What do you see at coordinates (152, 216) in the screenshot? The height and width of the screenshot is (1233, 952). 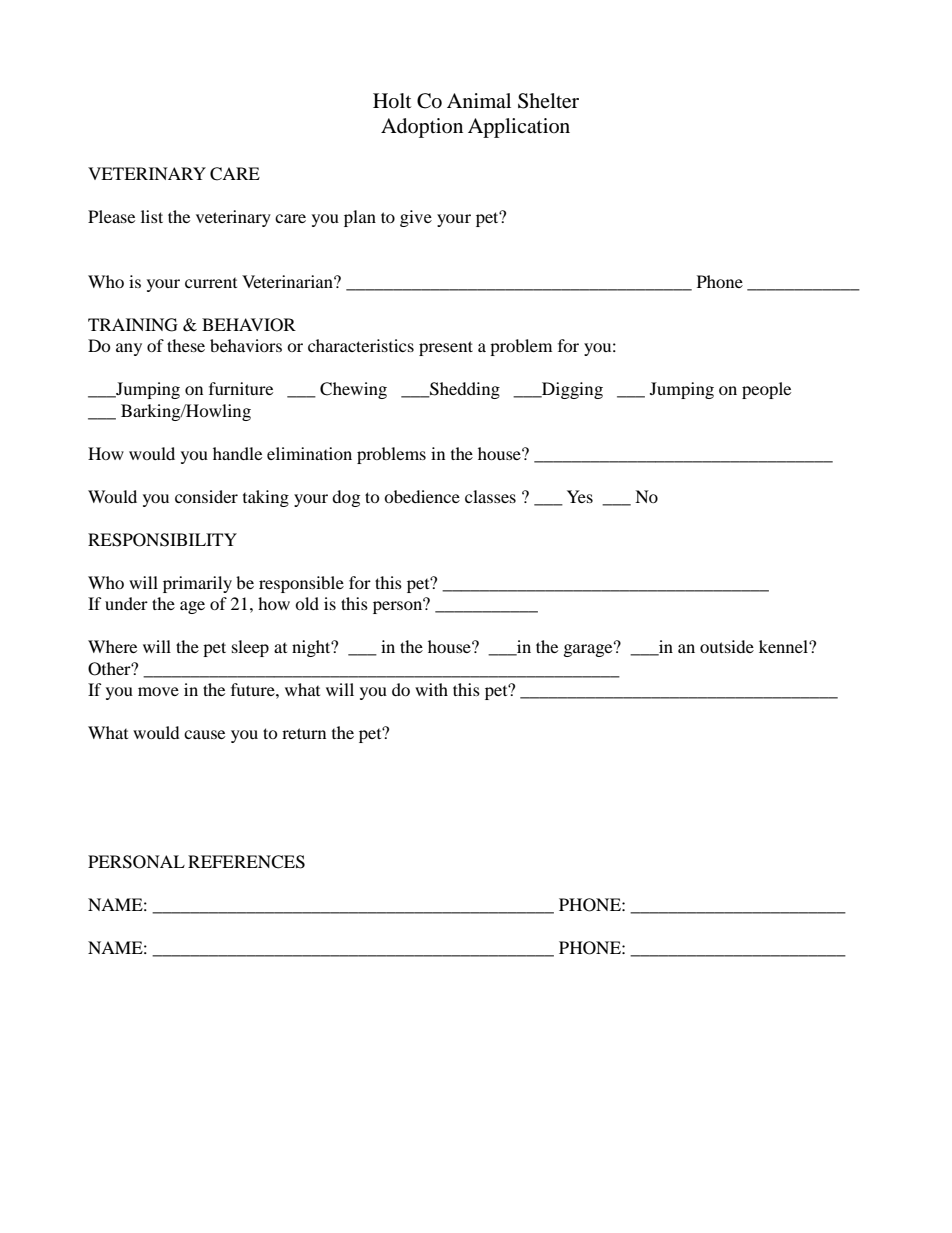 I see `list` at bounding box center [152, 216].
